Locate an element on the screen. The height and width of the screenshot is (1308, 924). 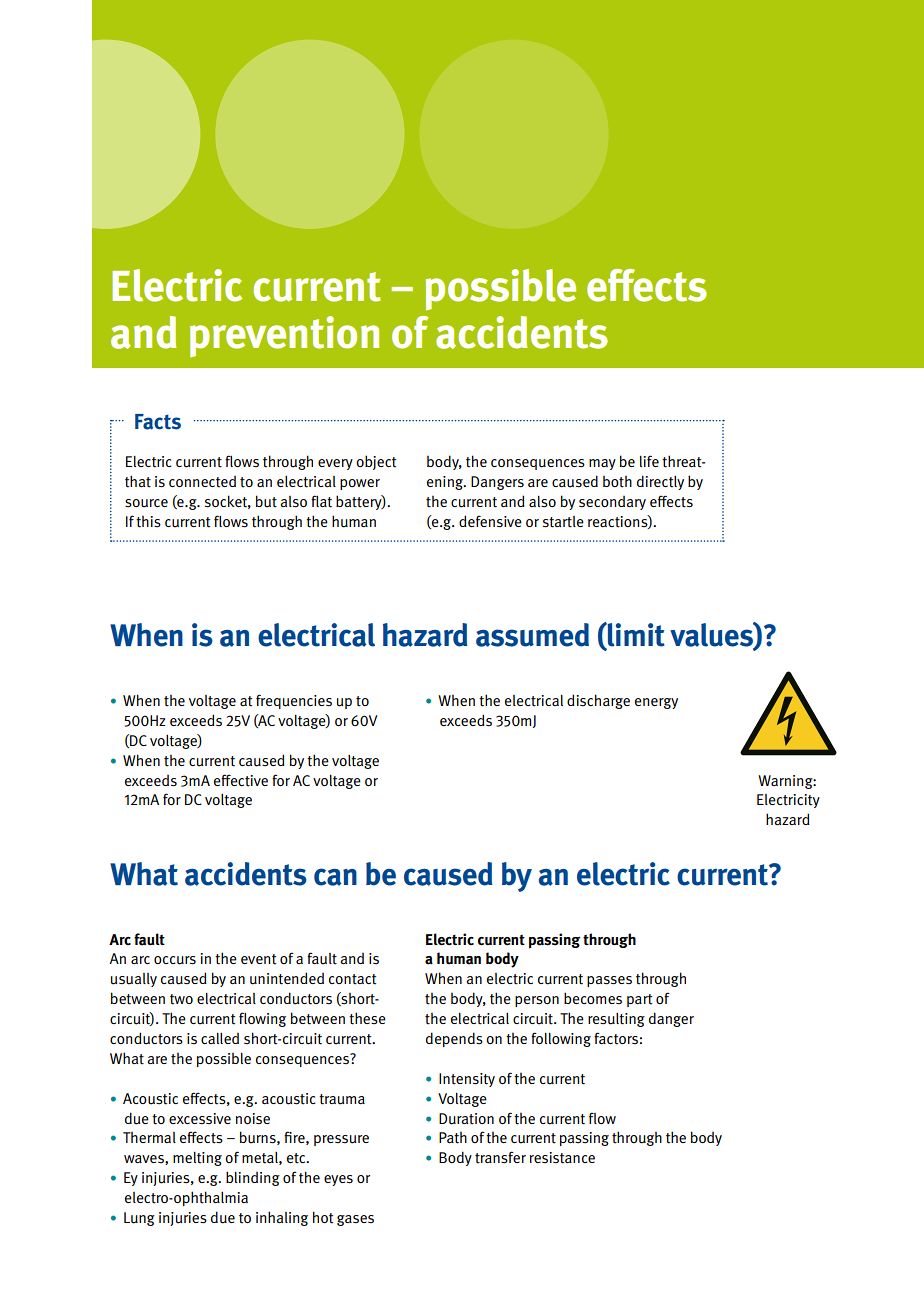
defensive is located at coordinates (490, 521).
